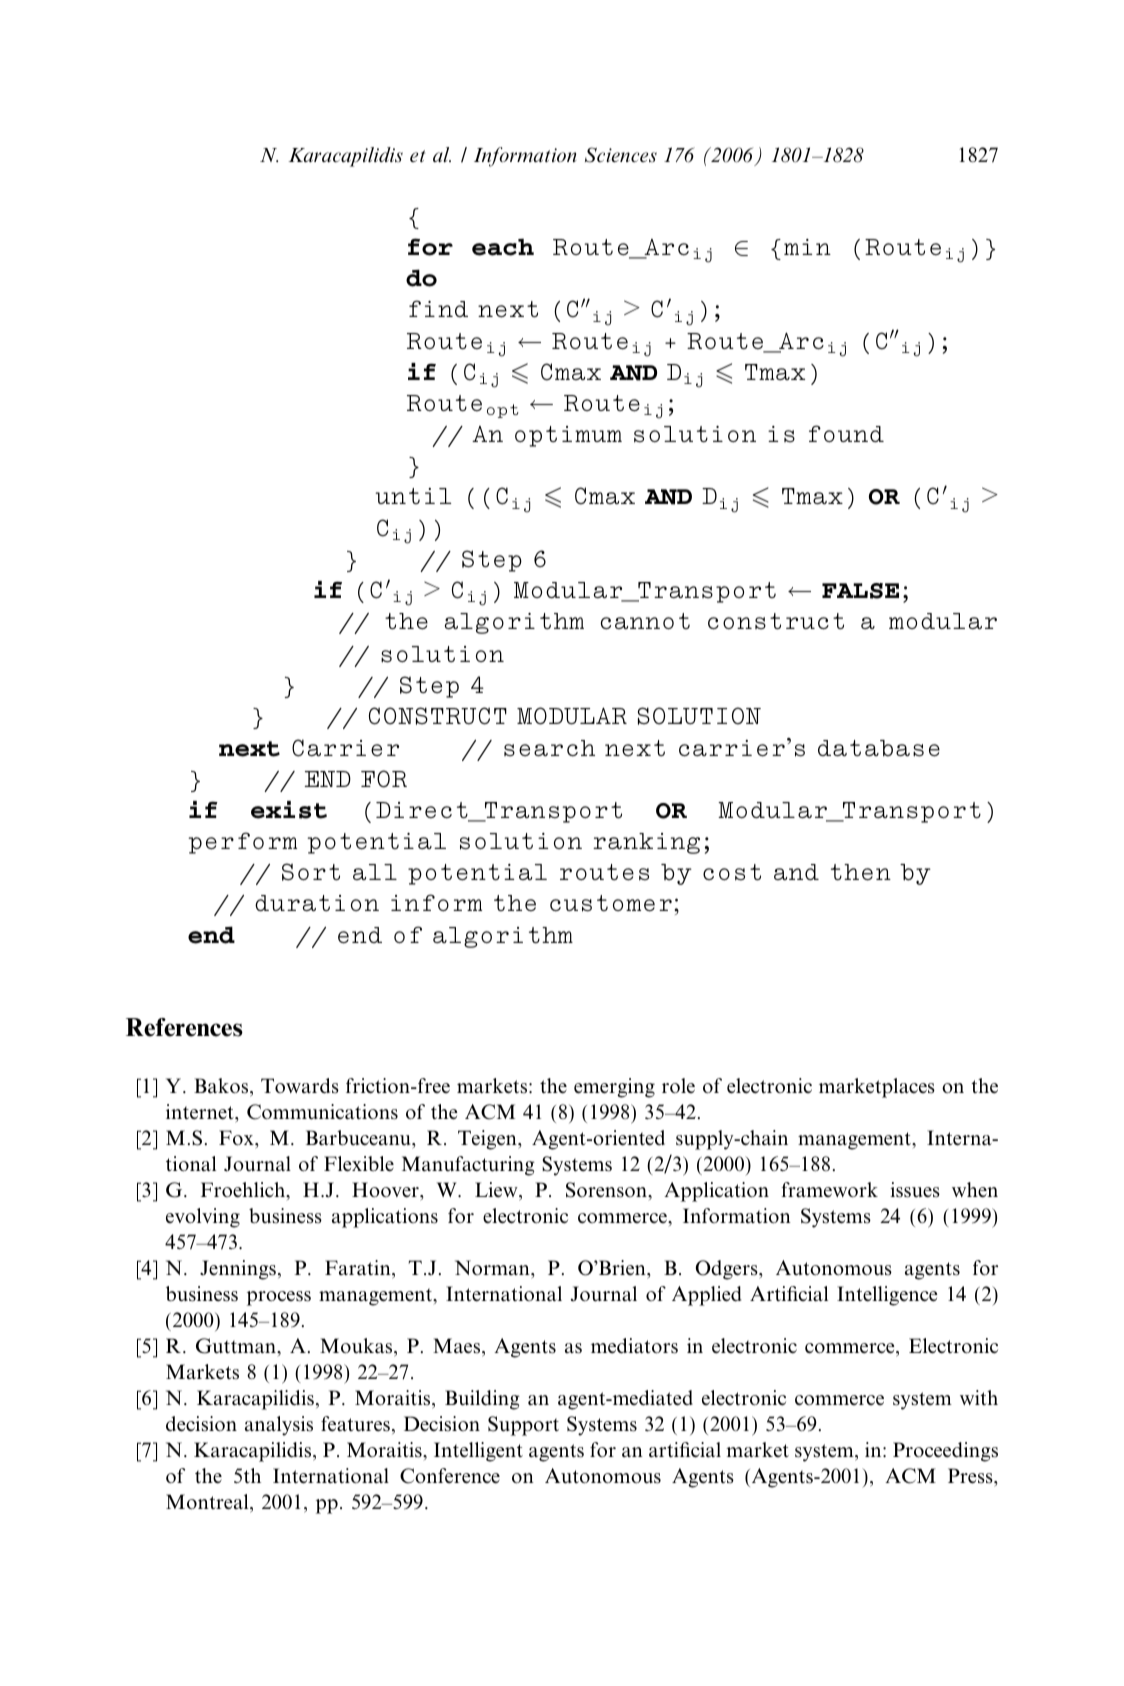 Image resolution: width=1124 pixels, height=1686 pixels. Describe the element at coordinates (807, 247) in the page. I see `min` at that location.
